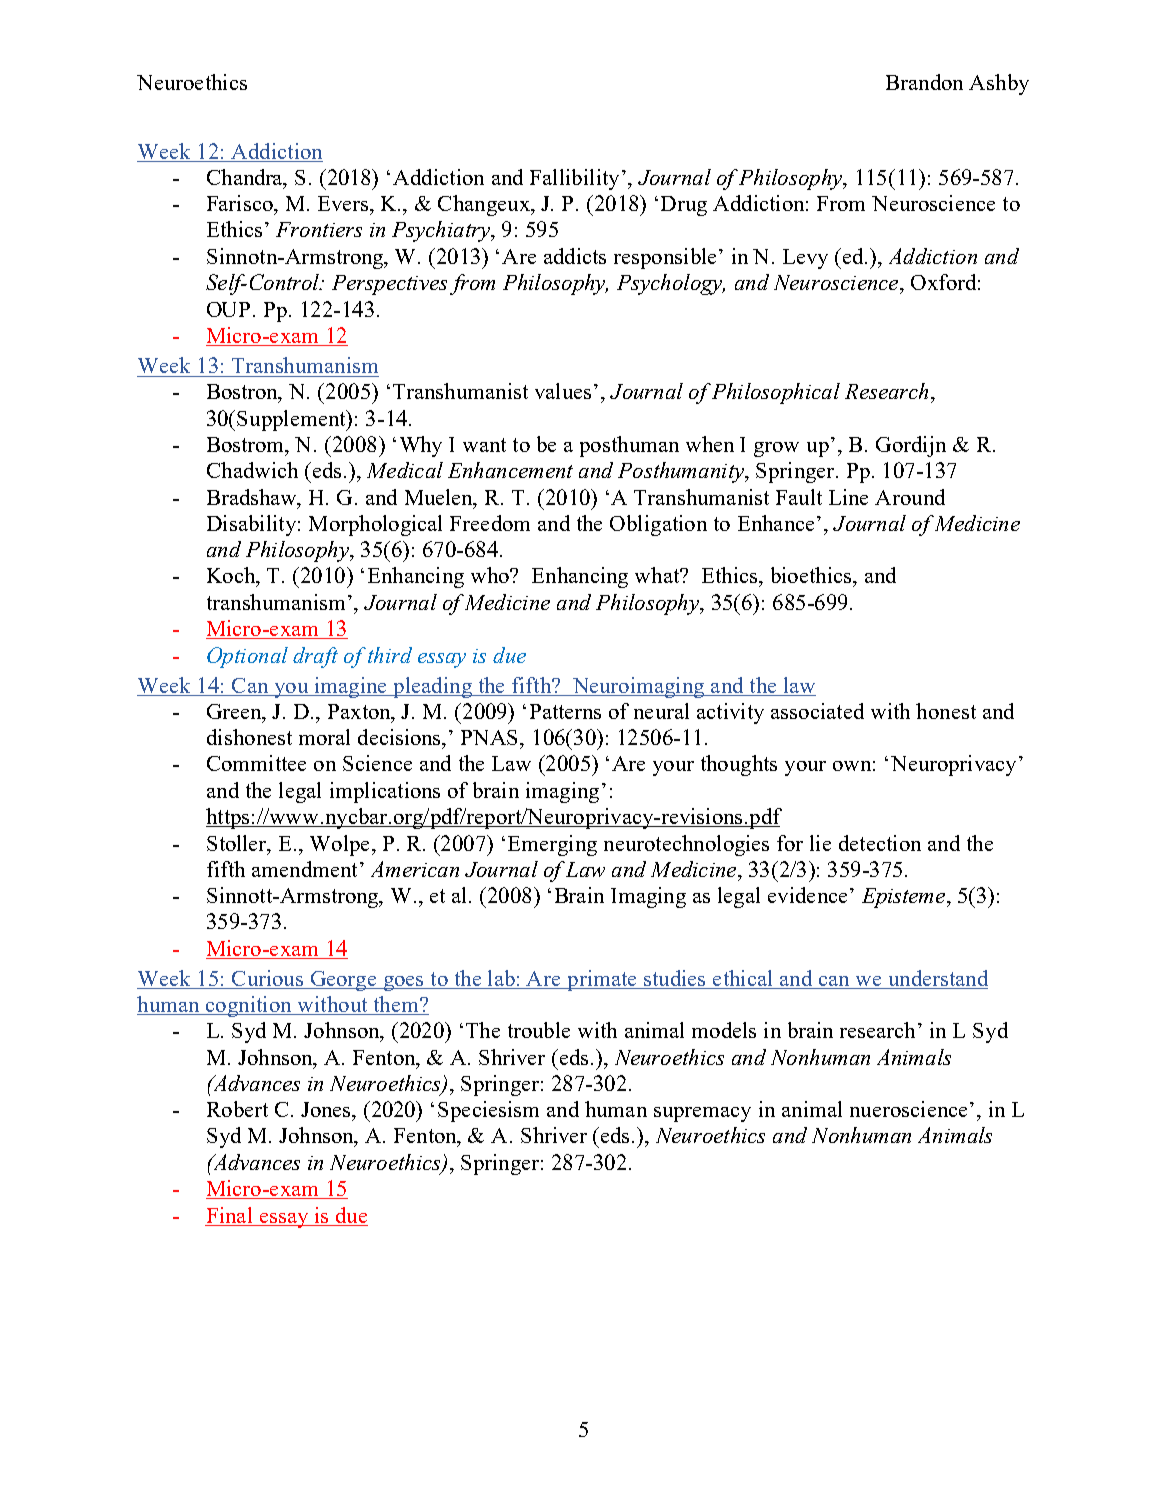 Image resolution: width=1167 pixels, height=1510 pixels. I want to click on George, so click(343, 981).
